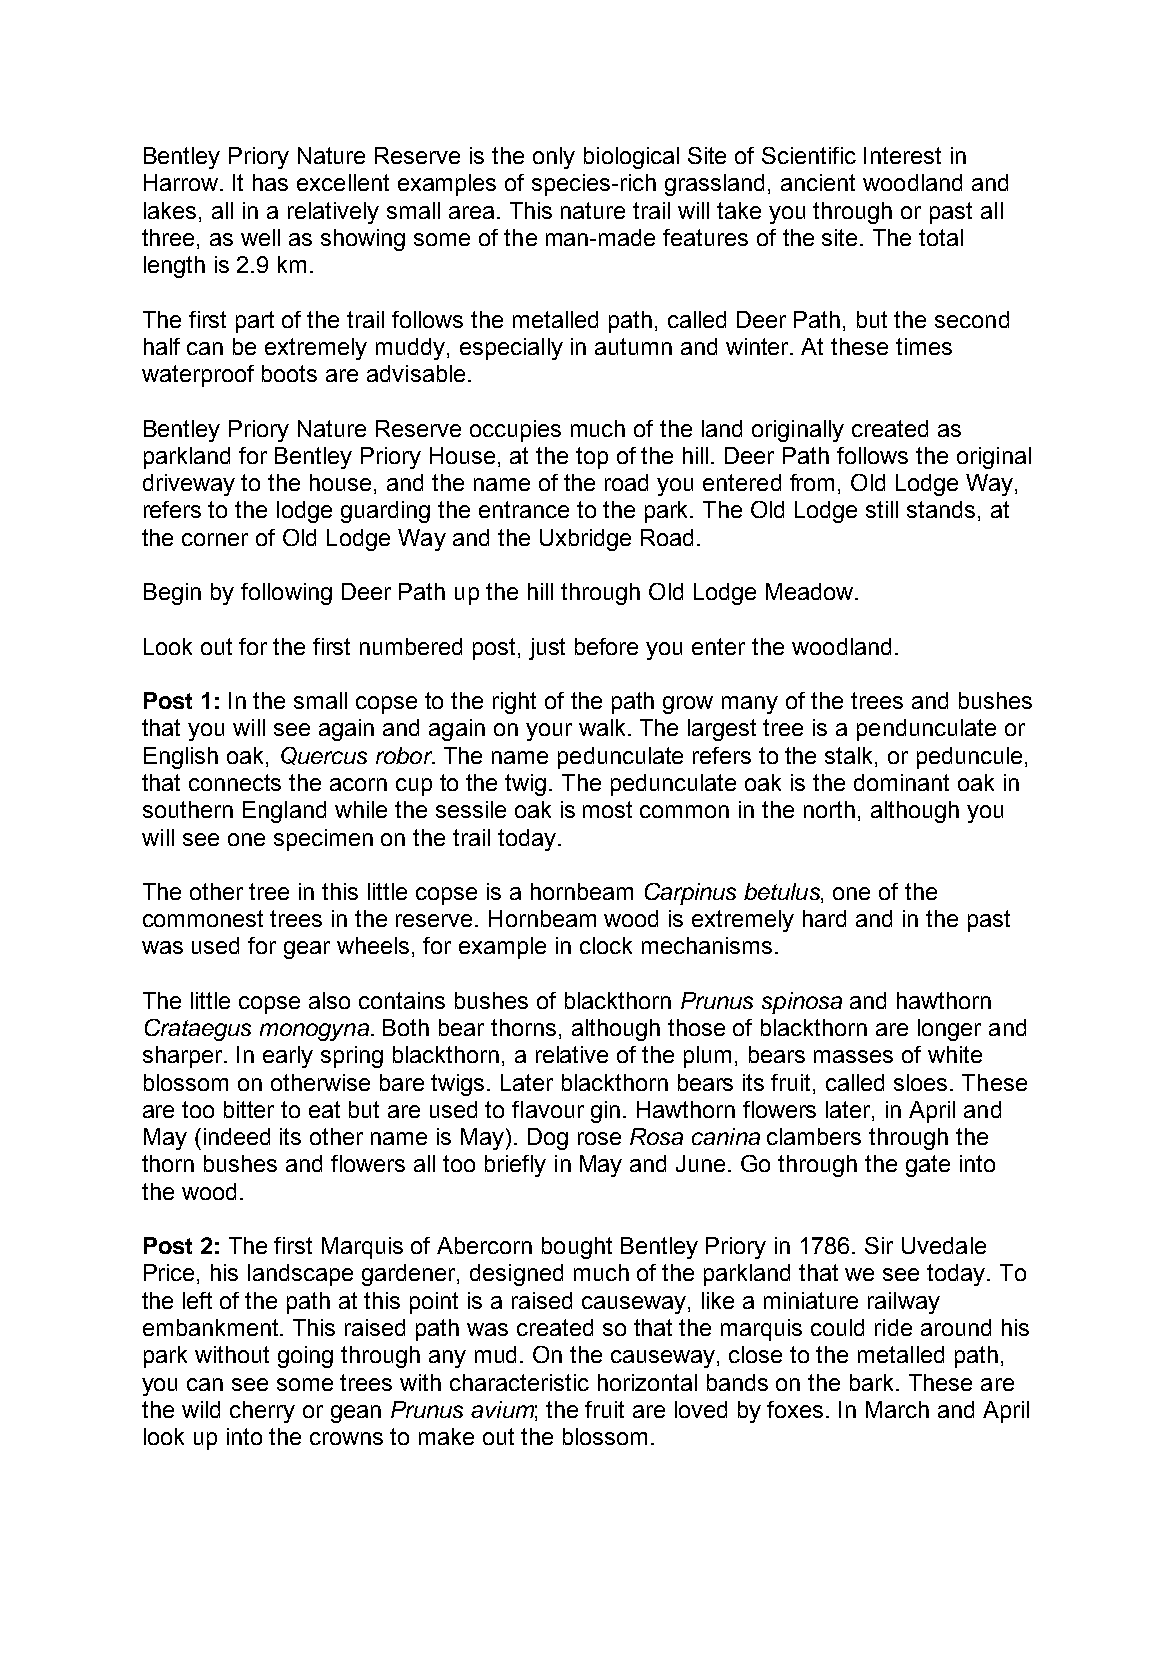 This document has width=1176, height=1663. I want to click on stalk, so click(850, 755).
